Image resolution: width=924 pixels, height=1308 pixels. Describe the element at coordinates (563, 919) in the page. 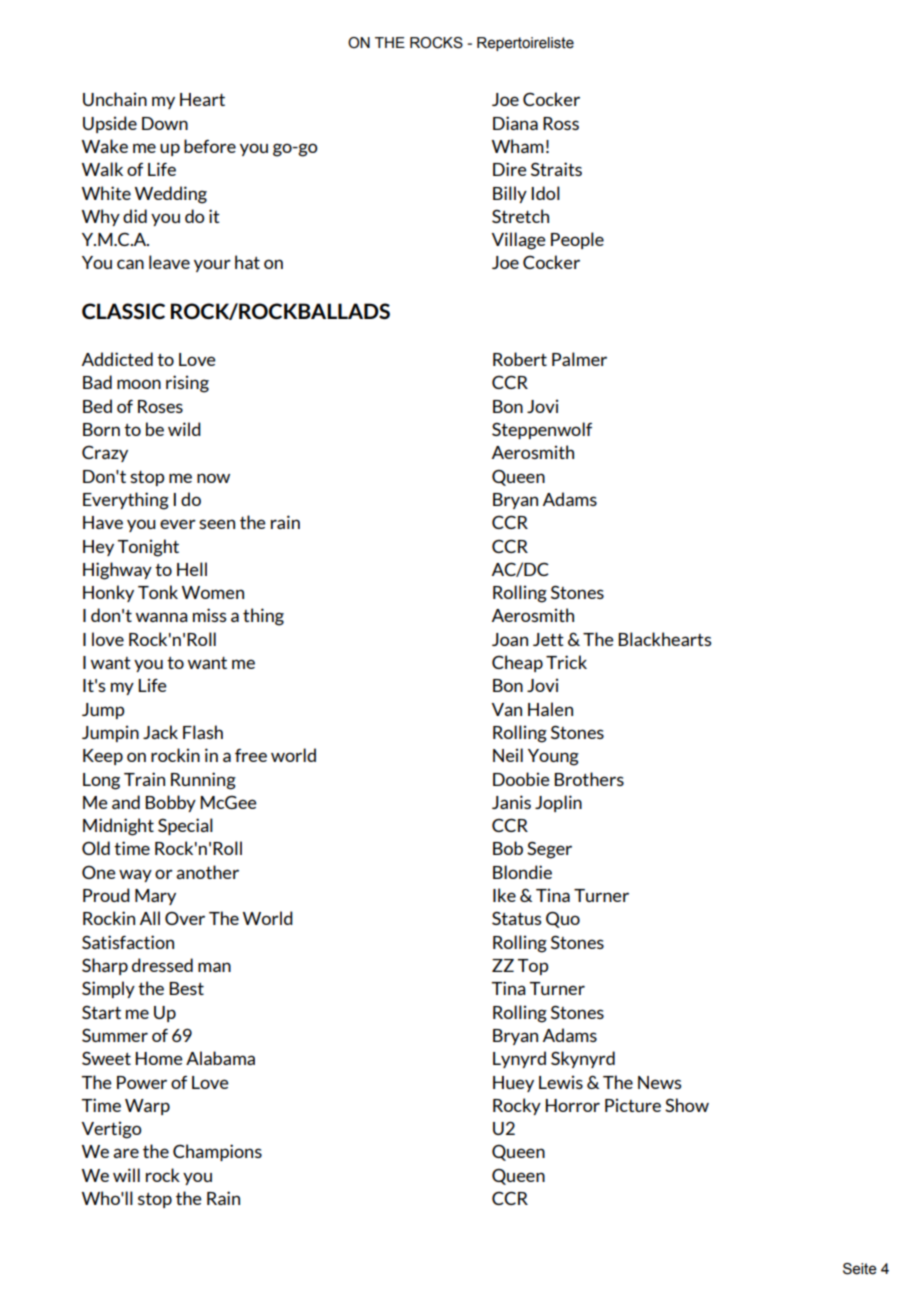

I see `Quo` at that location.
